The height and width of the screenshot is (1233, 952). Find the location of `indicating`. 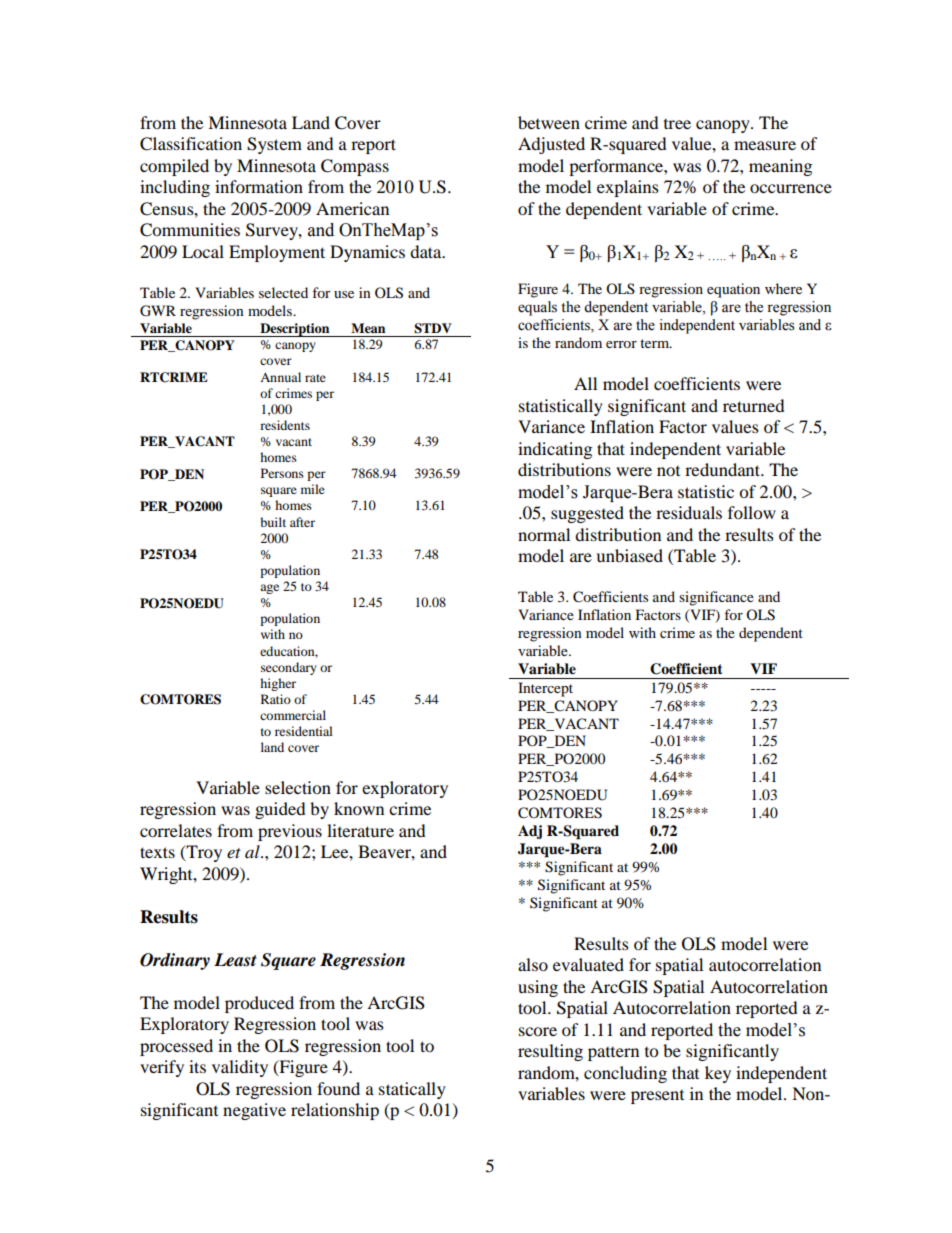

indicating is located at coordinates (555, 450).
